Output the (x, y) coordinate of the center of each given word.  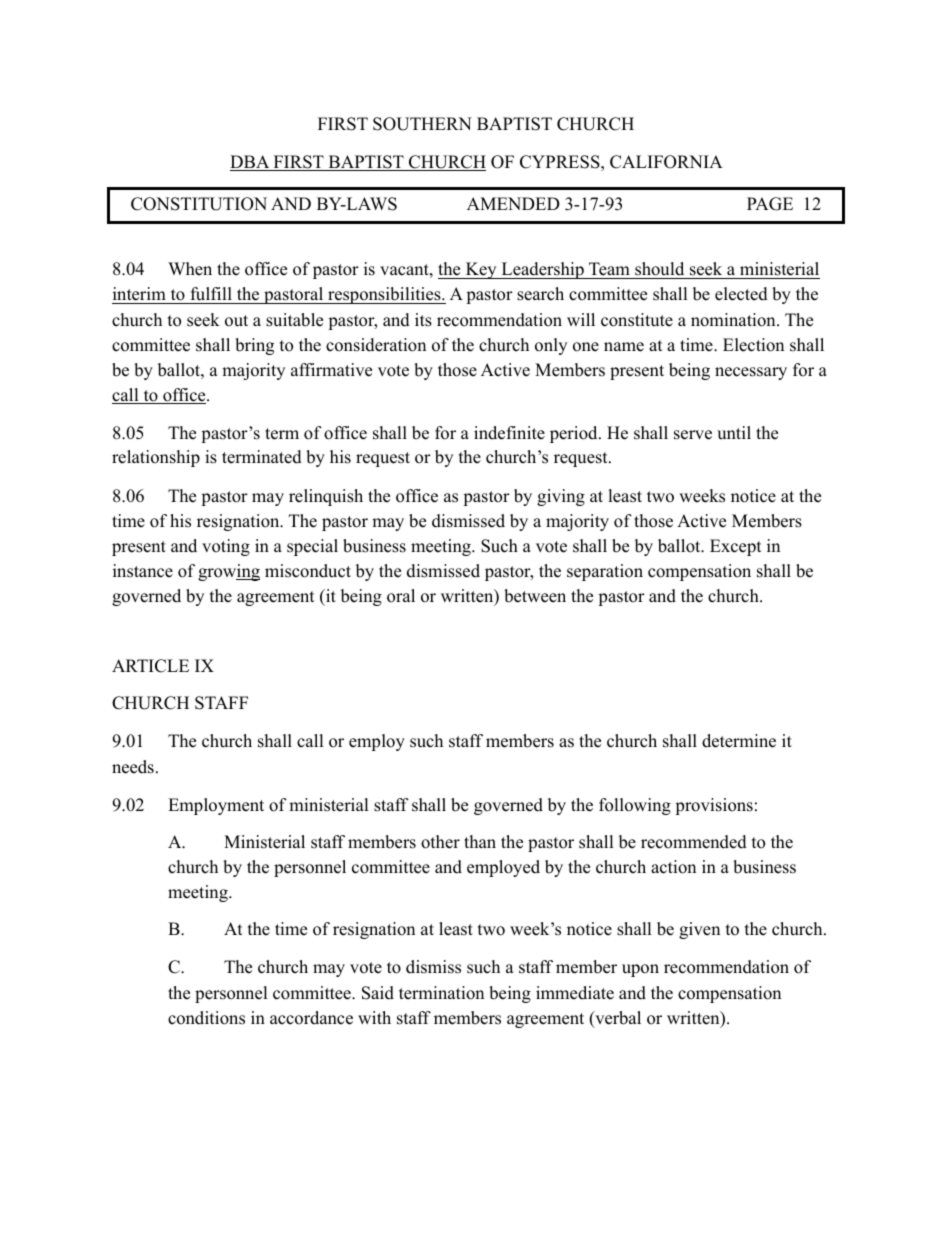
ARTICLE (150, 666)
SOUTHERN (422, 124)
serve (693, 435)
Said (378, 993)
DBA (251, 163)
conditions (206, 1018)
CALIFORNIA (666, 162)
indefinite (509, 433)
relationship (156, 458)
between (535, 596)
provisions (714, 806)
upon (640, 970)
